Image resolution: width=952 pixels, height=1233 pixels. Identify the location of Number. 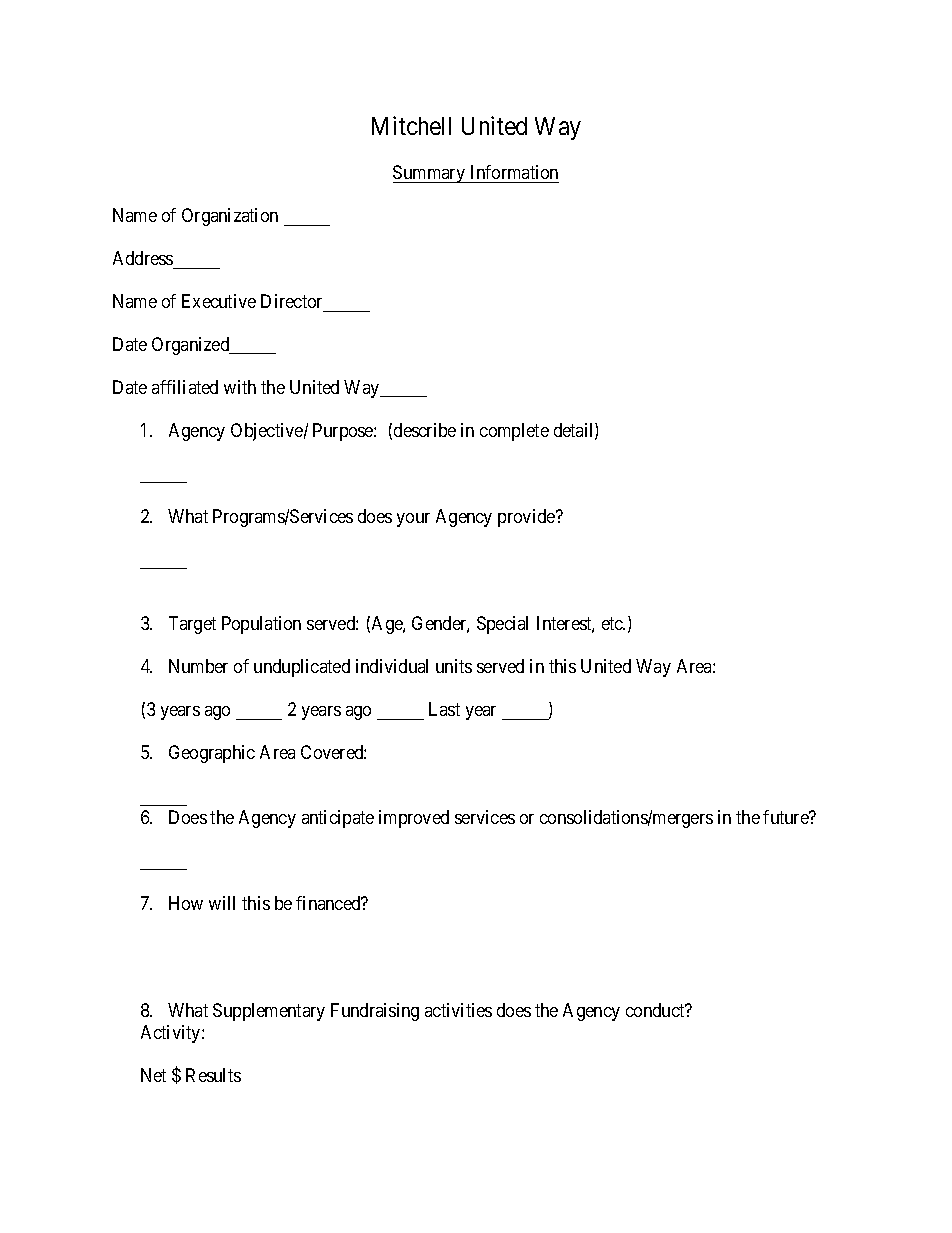
(198, 666).
